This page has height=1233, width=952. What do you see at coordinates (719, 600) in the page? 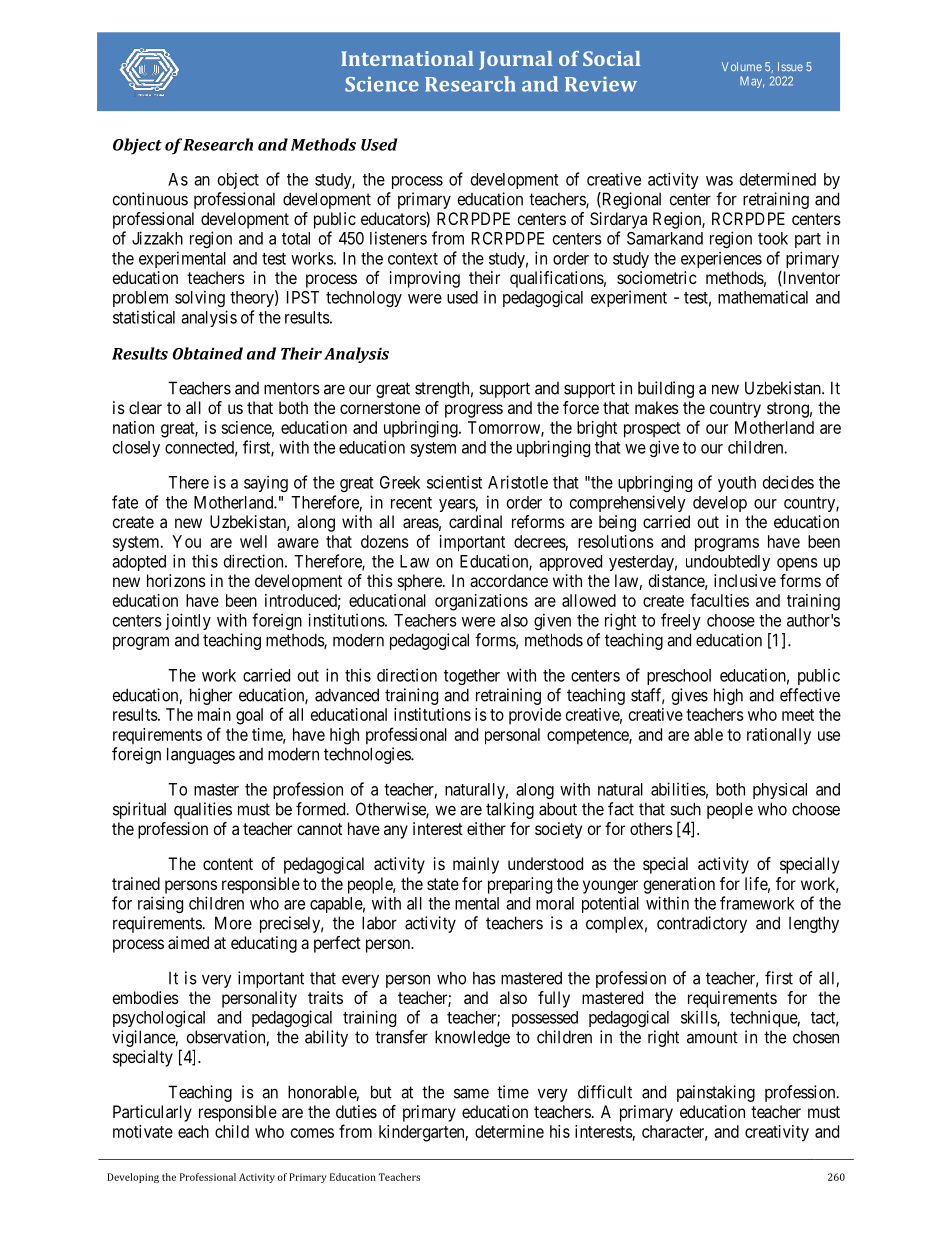
I see `faculties` at bounding box center [719, 600].
